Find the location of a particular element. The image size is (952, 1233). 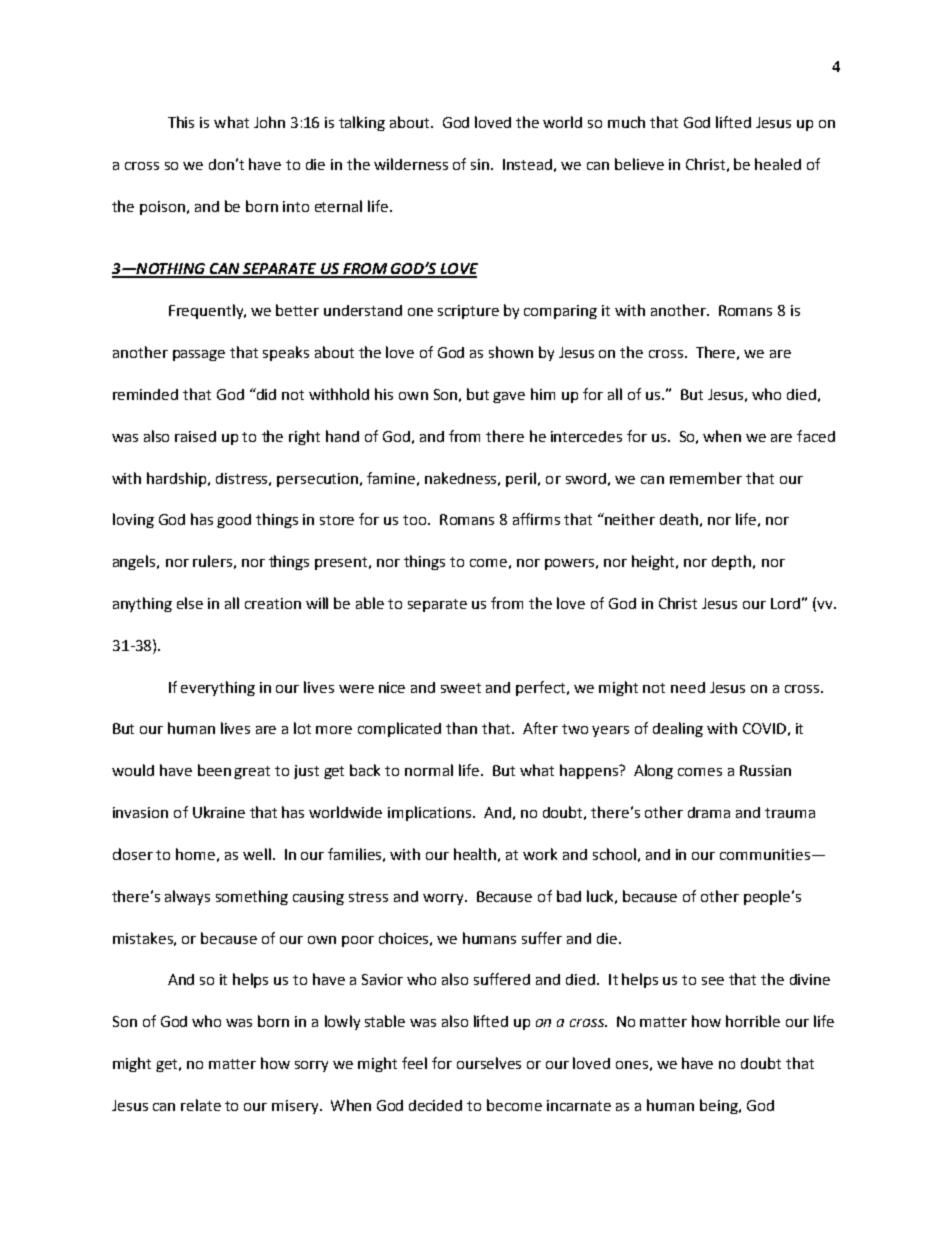

been is located at coordinates (214, 770).
